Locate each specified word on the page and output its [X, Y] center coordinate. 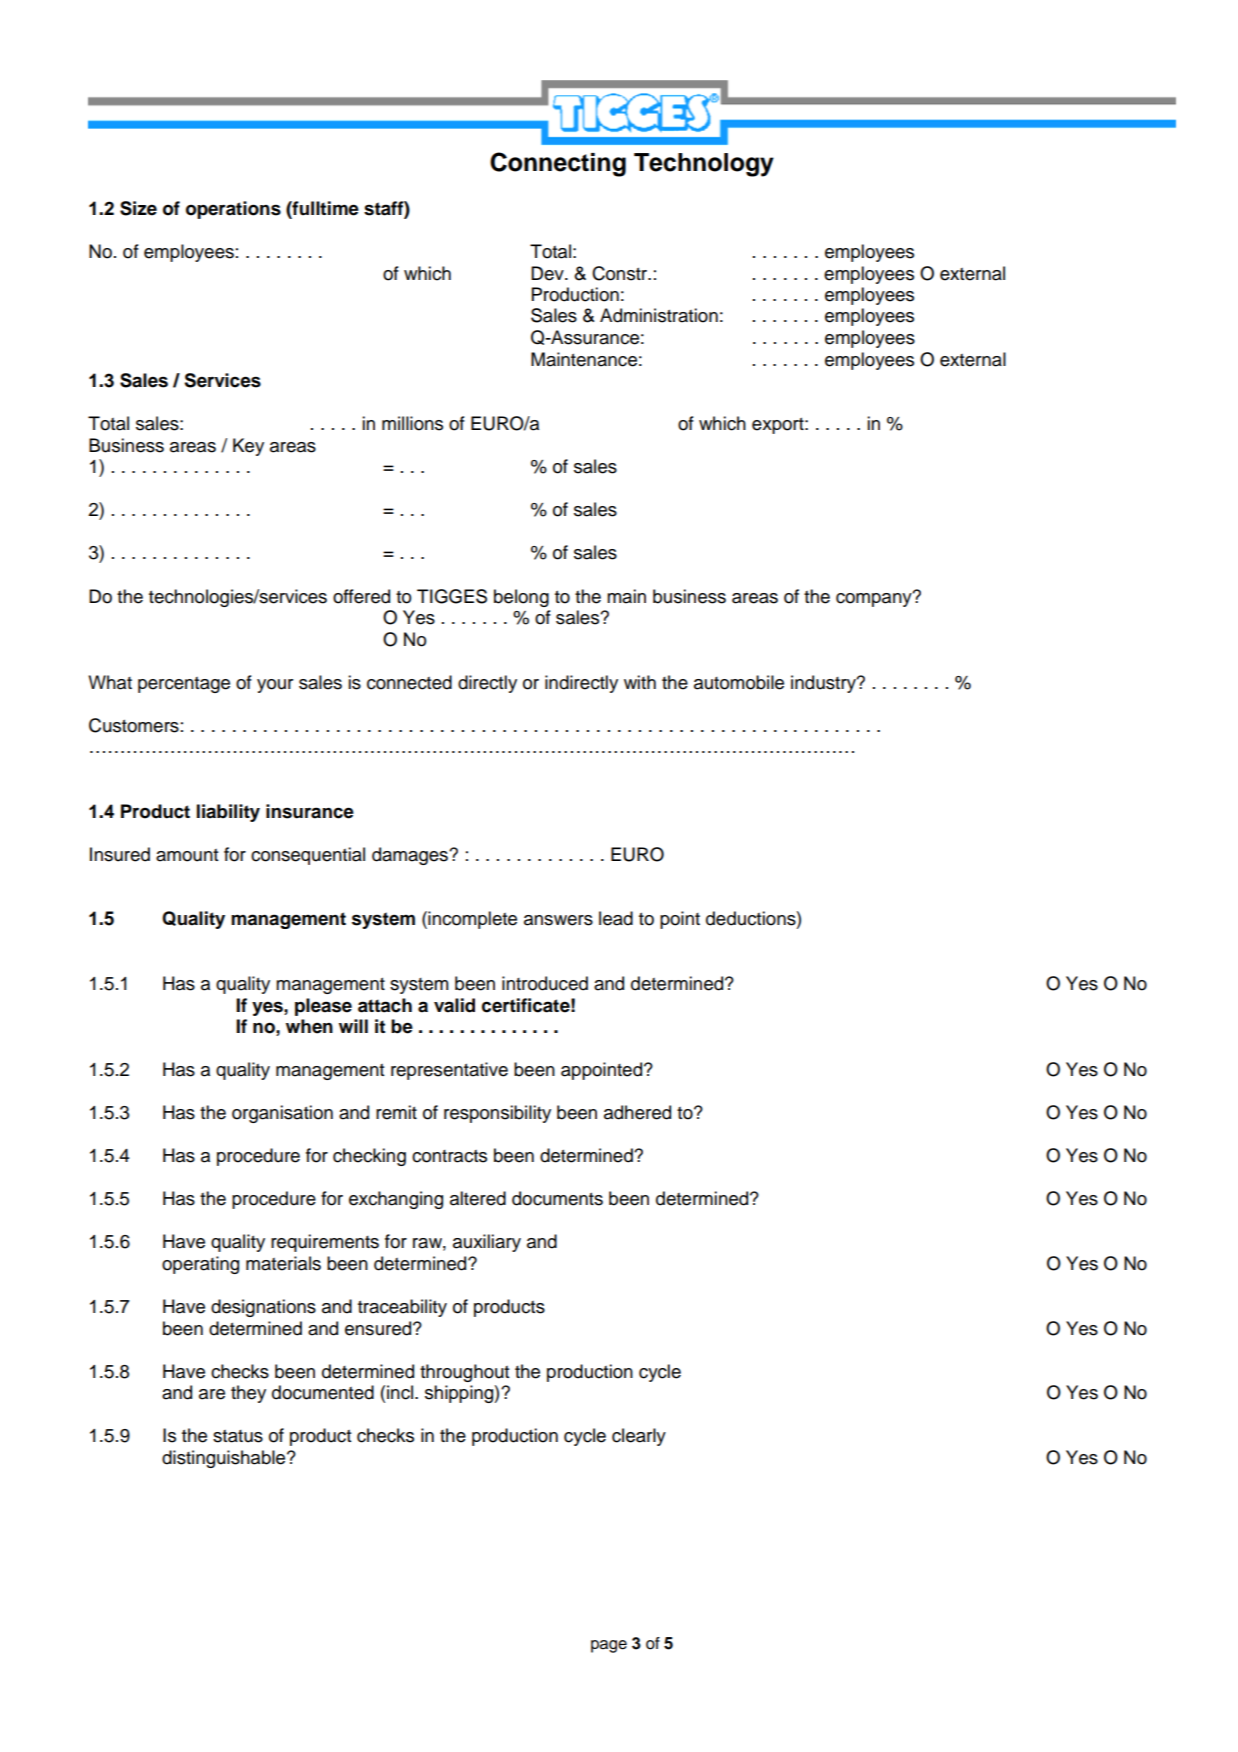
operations [233, 210]
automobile [739, 682]
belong [521, 598]
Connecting [558, 164]
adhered [637, 1112]
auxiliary [487, 1243]
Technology [704, 165]
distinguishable [225, 1459]
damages [411, 856]
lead [616, 918]
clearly [639, 1437]
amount [187, 855]
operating [200, 1265]
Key [248, 447]
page [609, 1646]
